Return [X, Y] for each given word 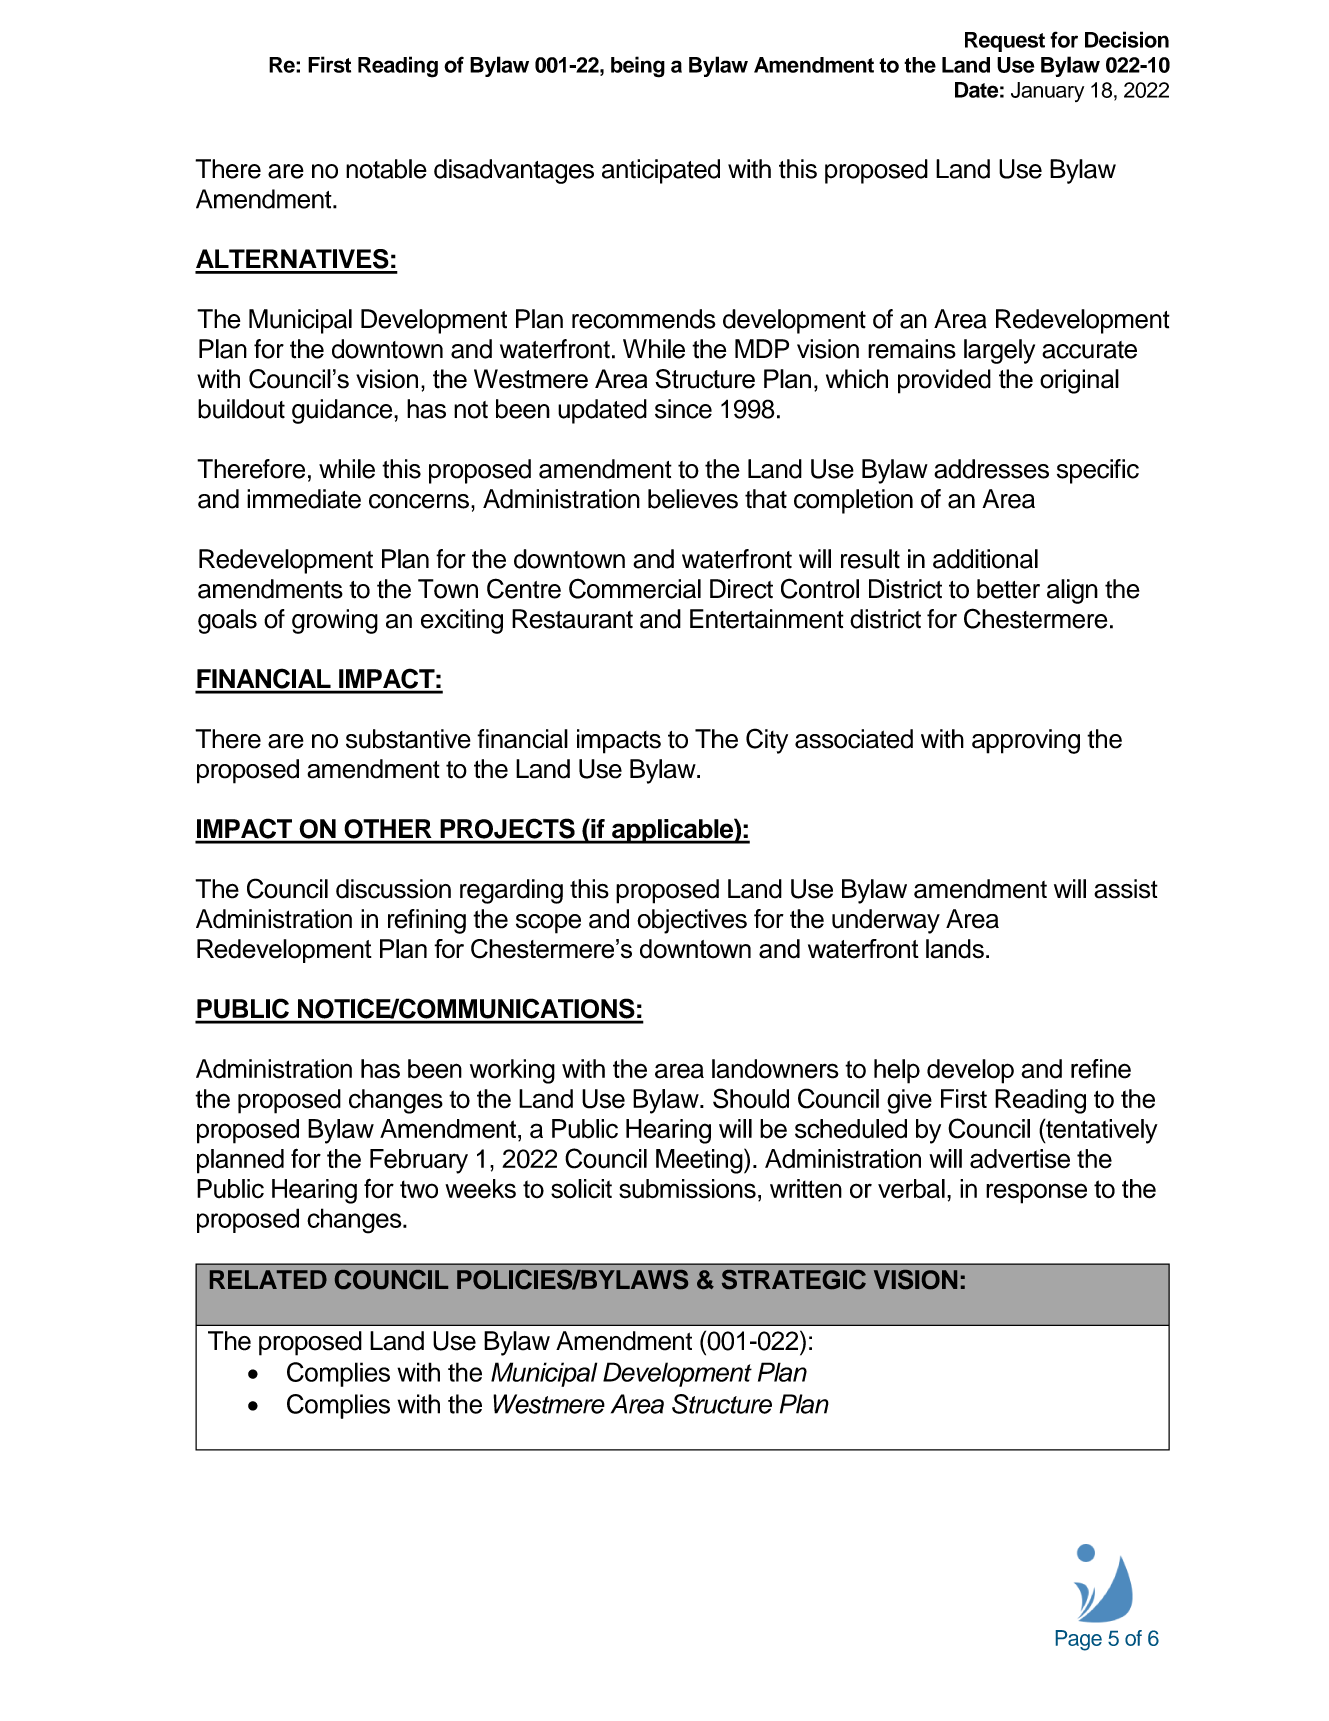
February [419, 1161]
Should [751, 1098]
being [638, 67]
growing [335, 621]
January [1047, 92]
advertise [1020, 1159]
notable [386, 169]
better [1008, 589]
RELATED [268, 1279]
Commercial [635, 588]
